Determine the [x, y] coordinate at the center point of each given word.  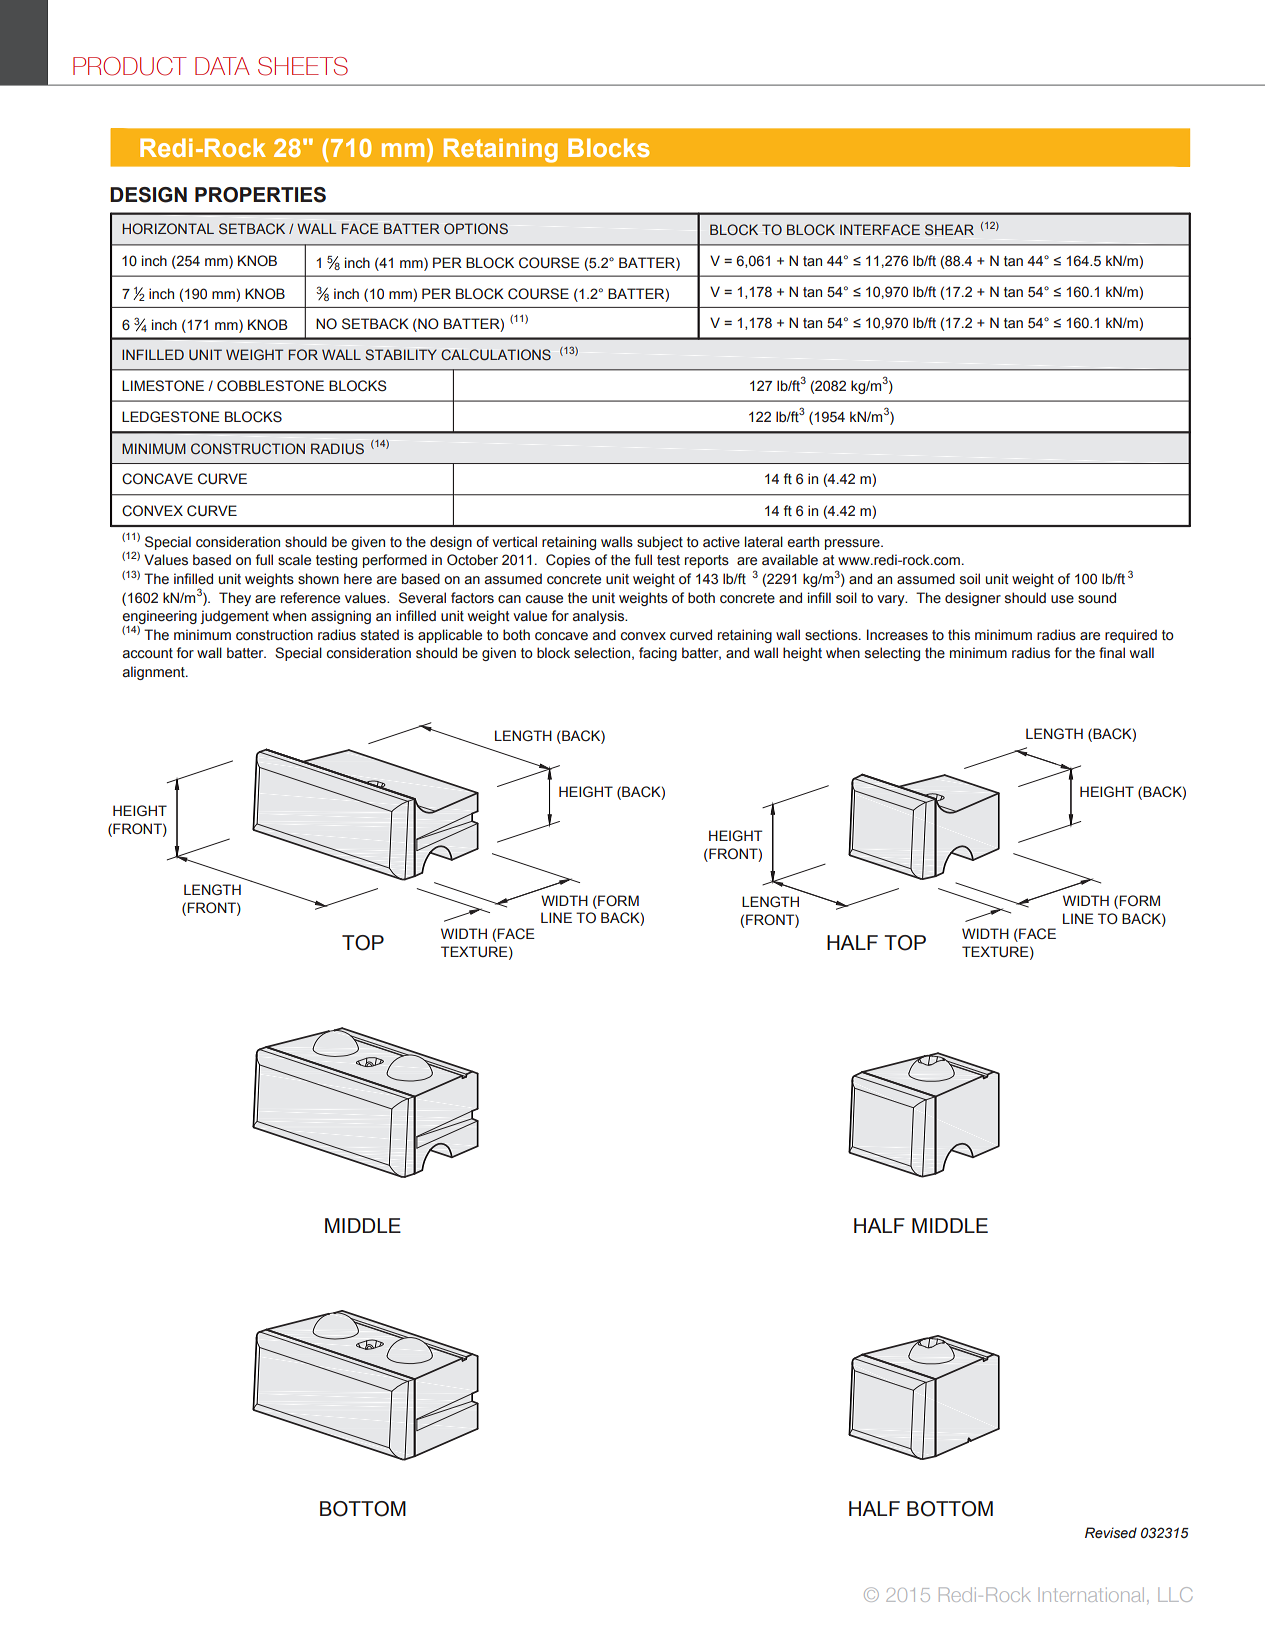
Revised [1111, 1533]
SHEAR [949, 229]
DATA [222, 66]
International [1093, 1595]
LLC [1175, 1594]
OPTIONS [476, 228]
